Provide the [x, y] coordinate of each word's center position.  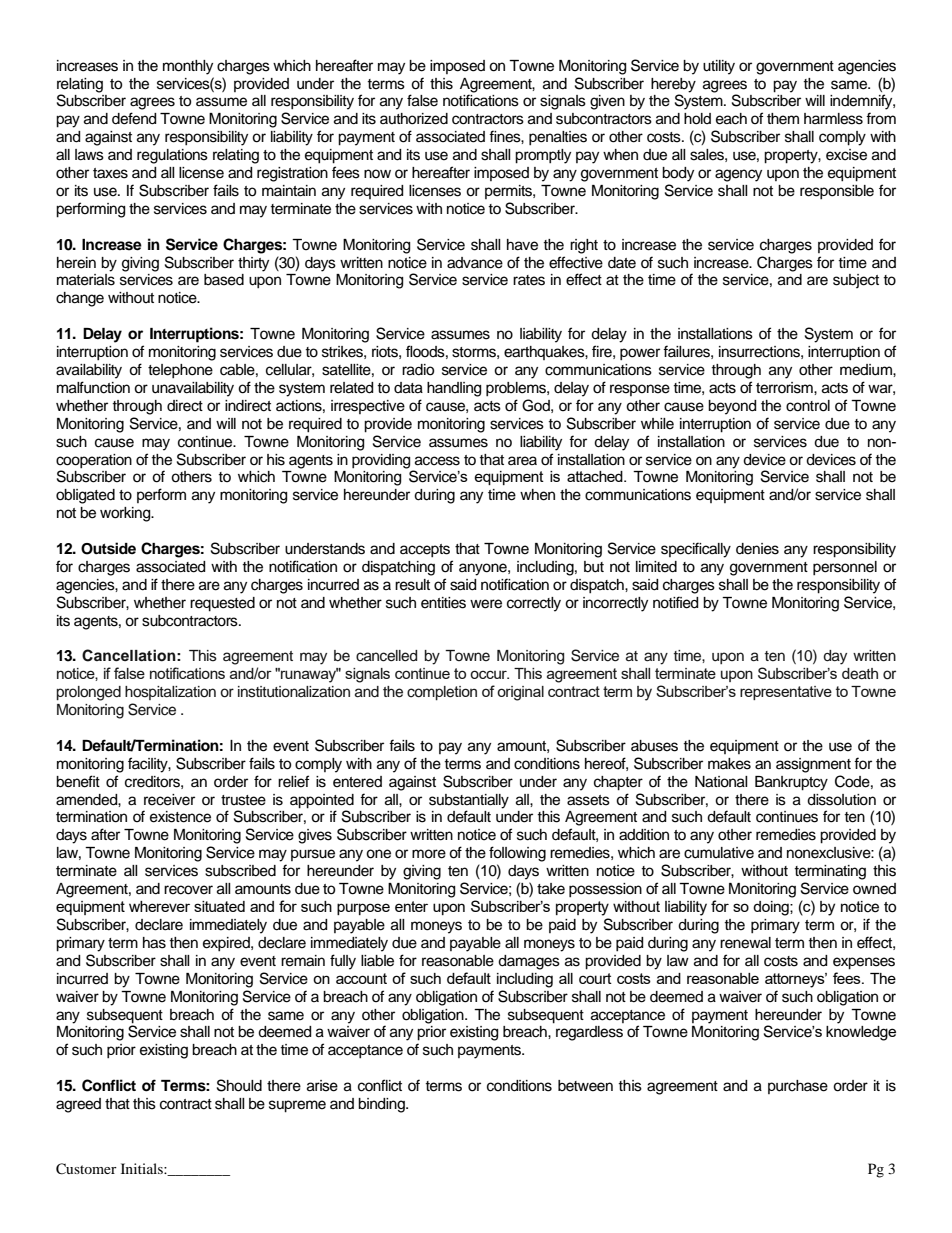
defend [134, 118]
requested [222, 604]
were [486, 604]
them [783, 119]
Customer [86, 1169]
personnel [845, 568]
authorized [414, 119]
